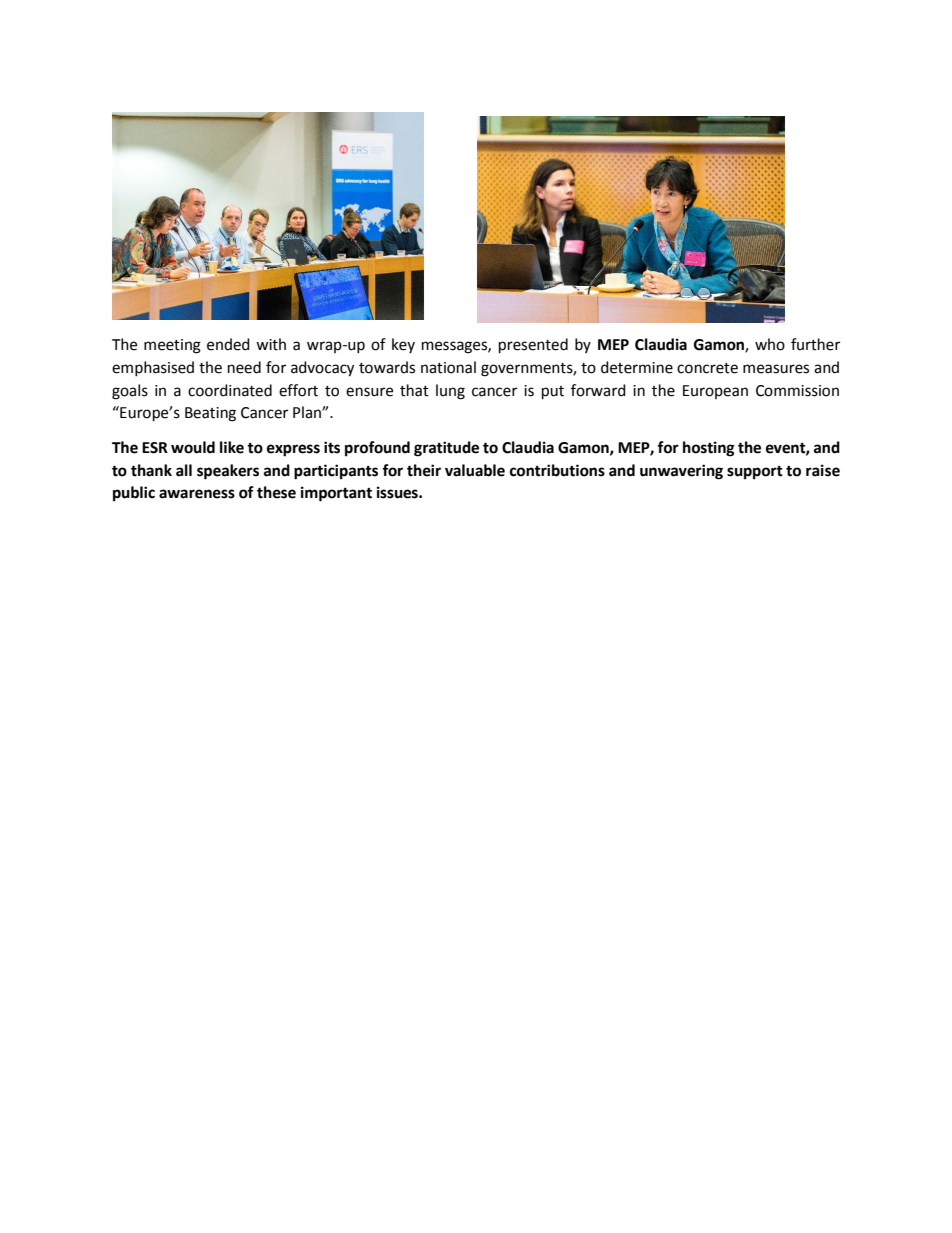 The image size is (952, 1233). Describe the element at coordinates (336, 494) in the screenshot. I see `important` at that location.
